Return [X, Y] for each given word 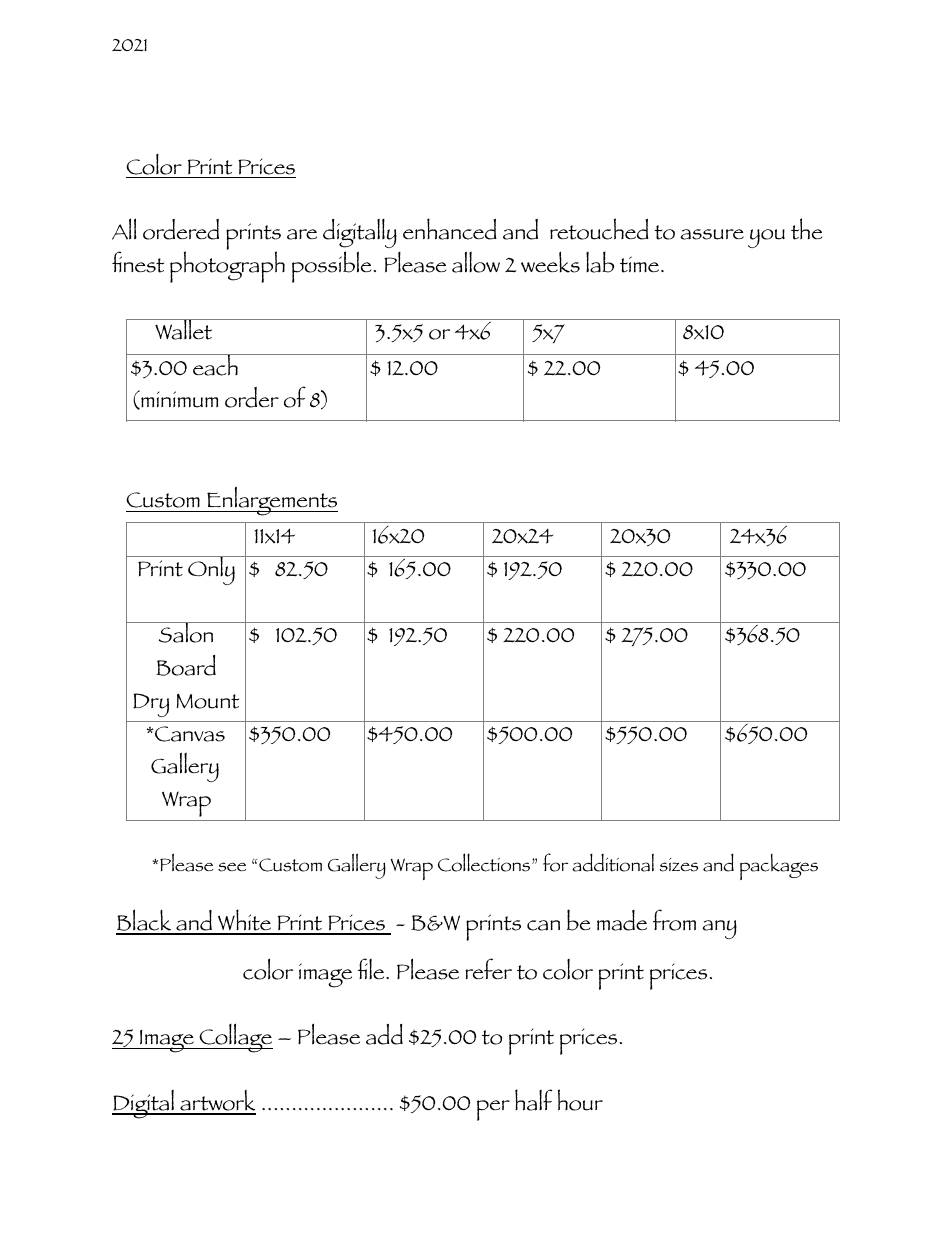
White [244, 921]
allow [476, 262]
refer [488, 968]
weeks [550, 262]
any [719, 929]
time [639, 264]
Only [211, 570]
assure [712, 234]
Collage [235, 1038]
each [215, 365]
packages [779, 867]
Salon [186, 632]
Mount [208, 701]
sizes [678, 865]
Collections [485, 862]
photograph [227, 266]
